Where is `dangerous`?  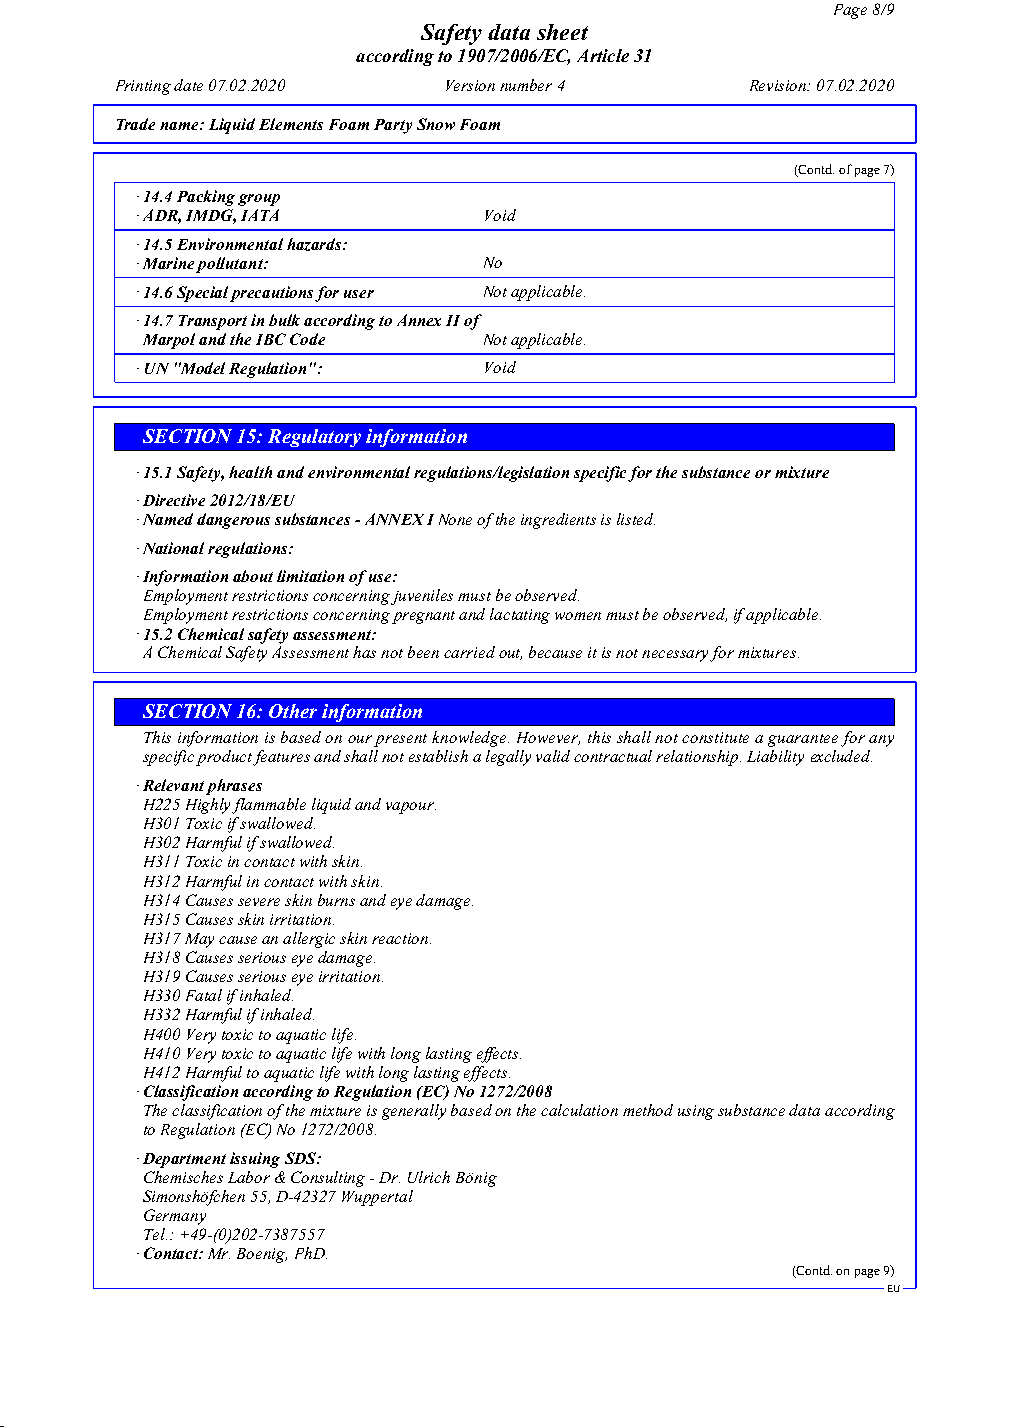 dangerous is located at coordinates (233, 521).
